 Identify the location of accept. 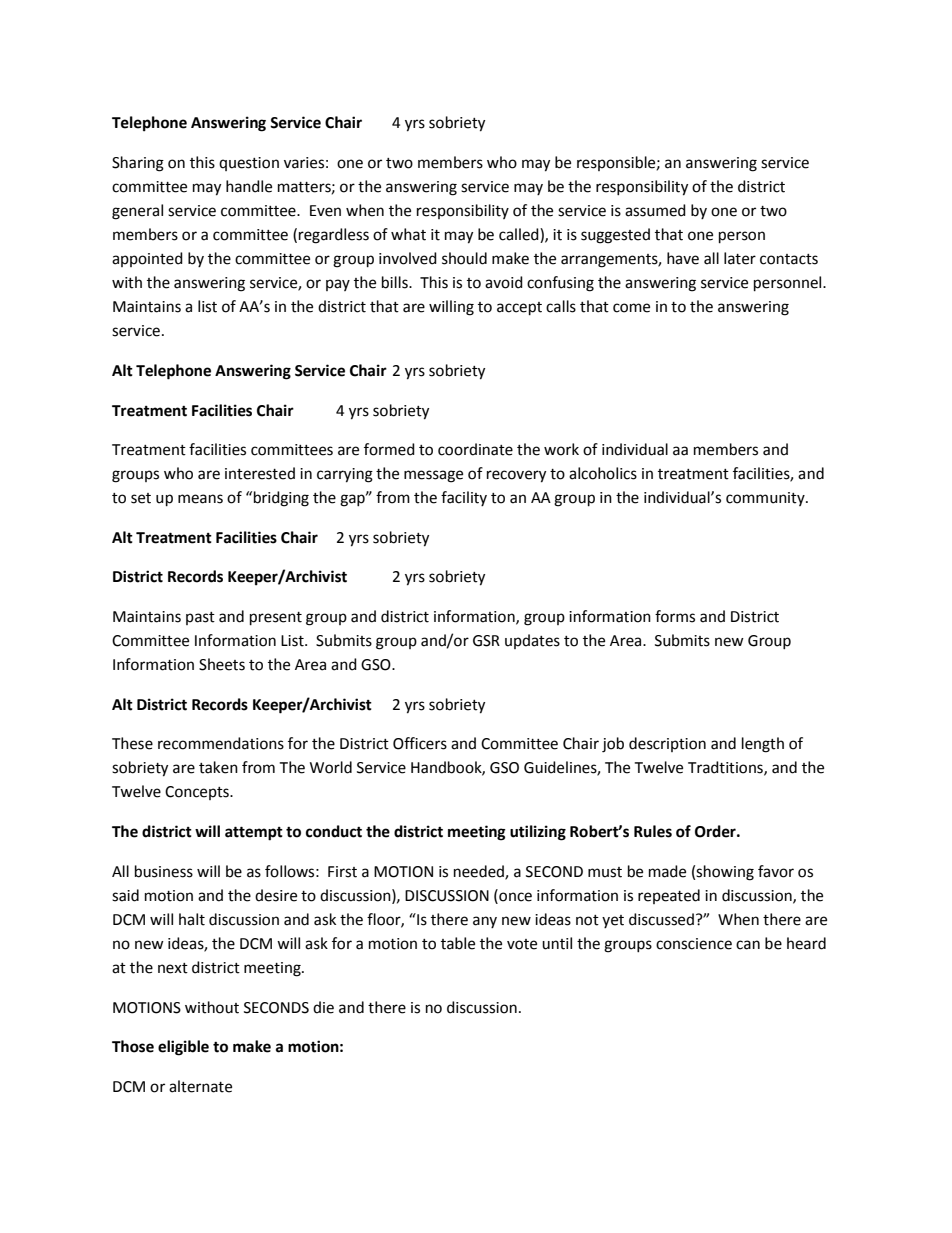
(519, 309).
